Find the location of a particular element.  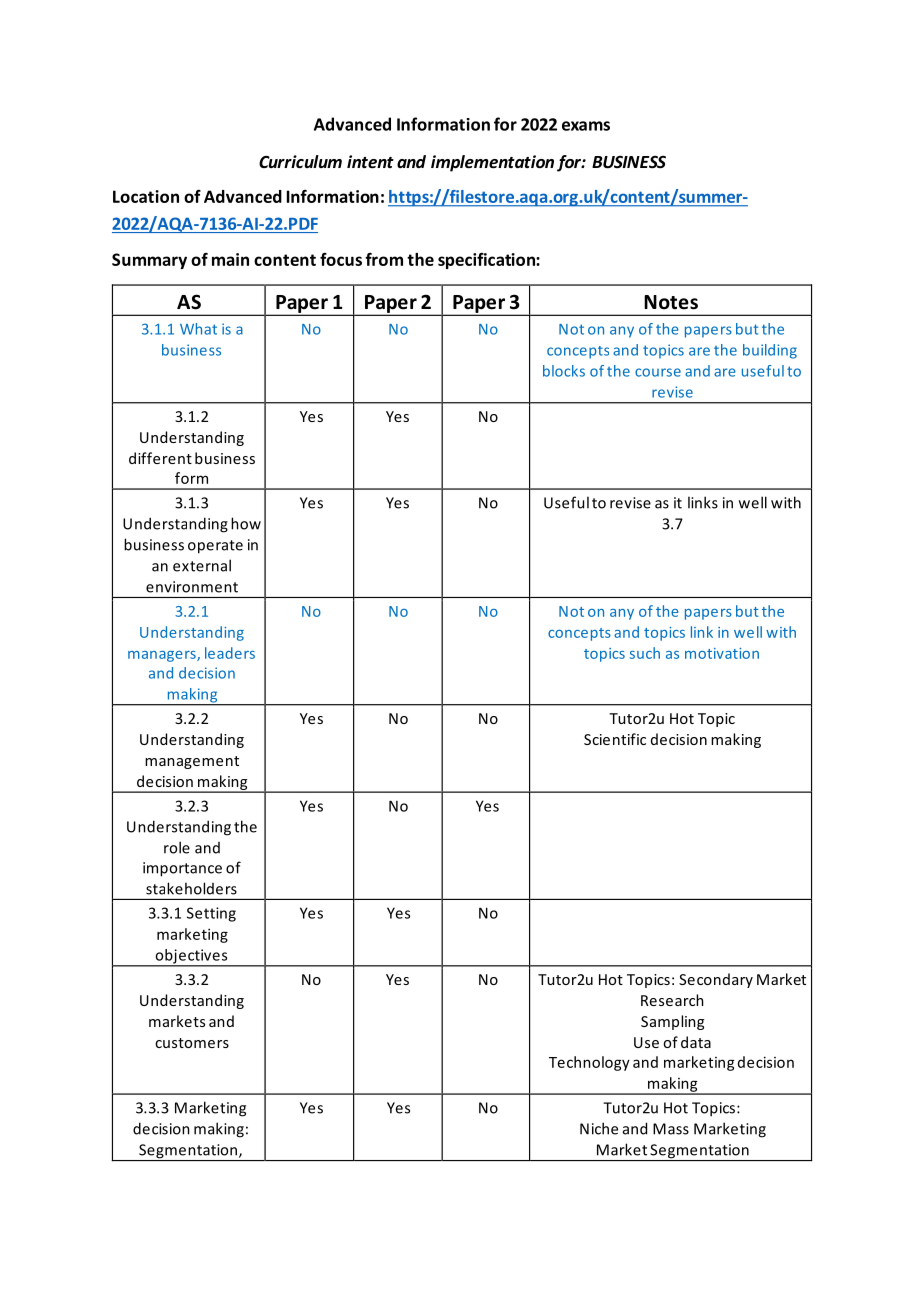

Curriculum is located at coordinates (300, 161).
